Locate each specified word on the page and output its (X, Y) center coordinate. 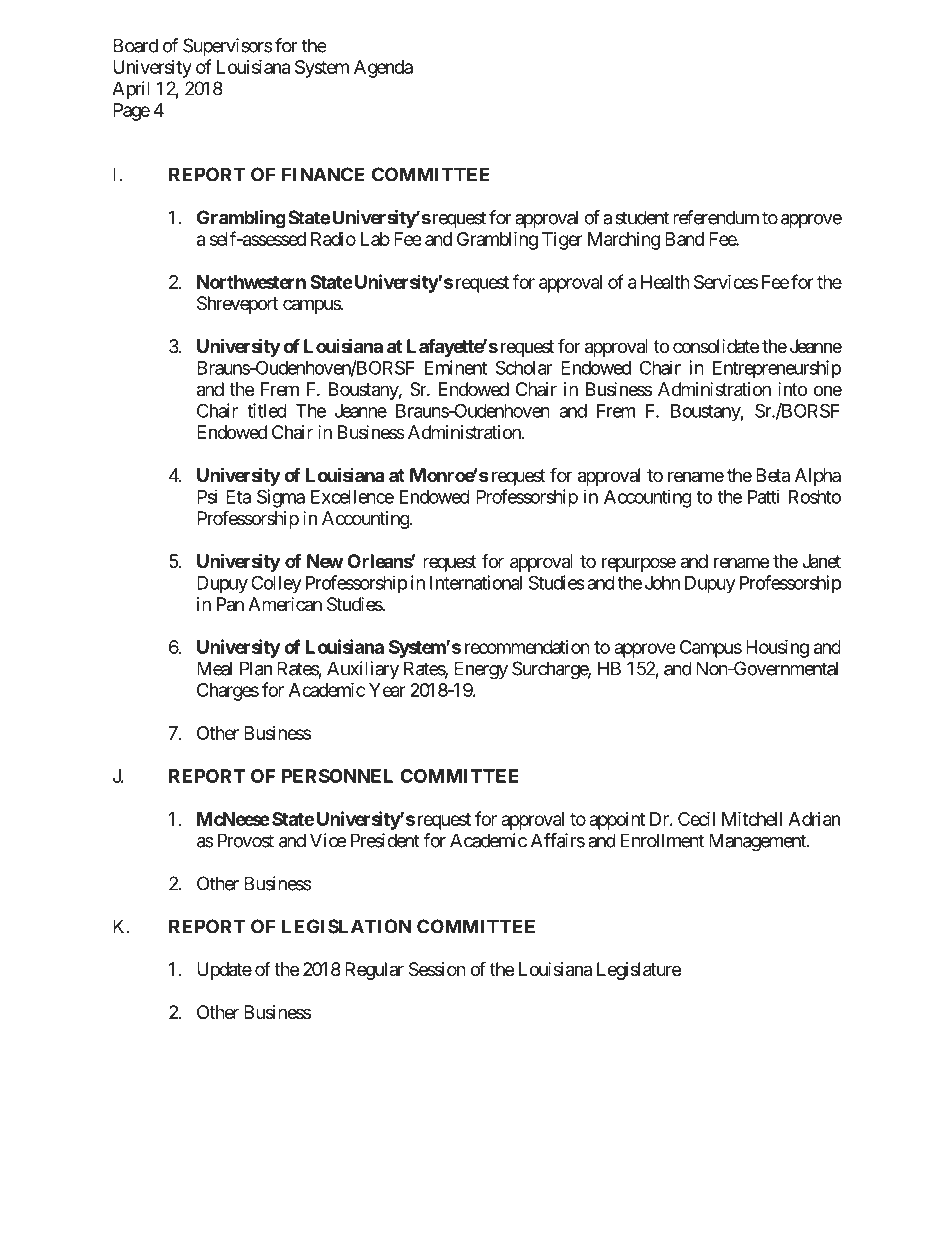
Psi (207, 496)
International (476, 582)
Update (224, 971)
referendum (716, 217)
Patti (763, 496)
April (131, 90)
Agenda (383, 69)
